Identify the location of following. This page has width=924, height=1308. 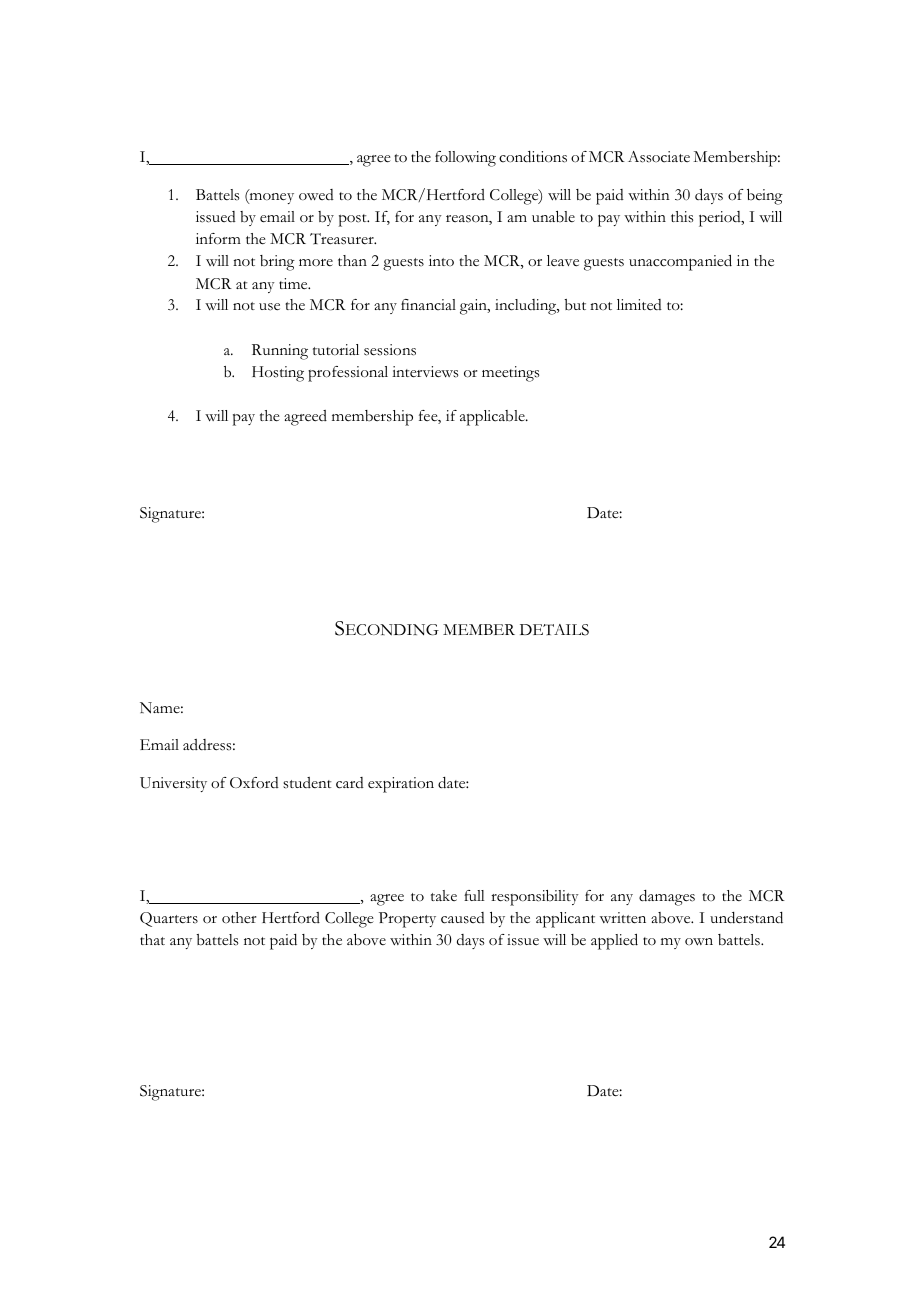
(465, 159).
